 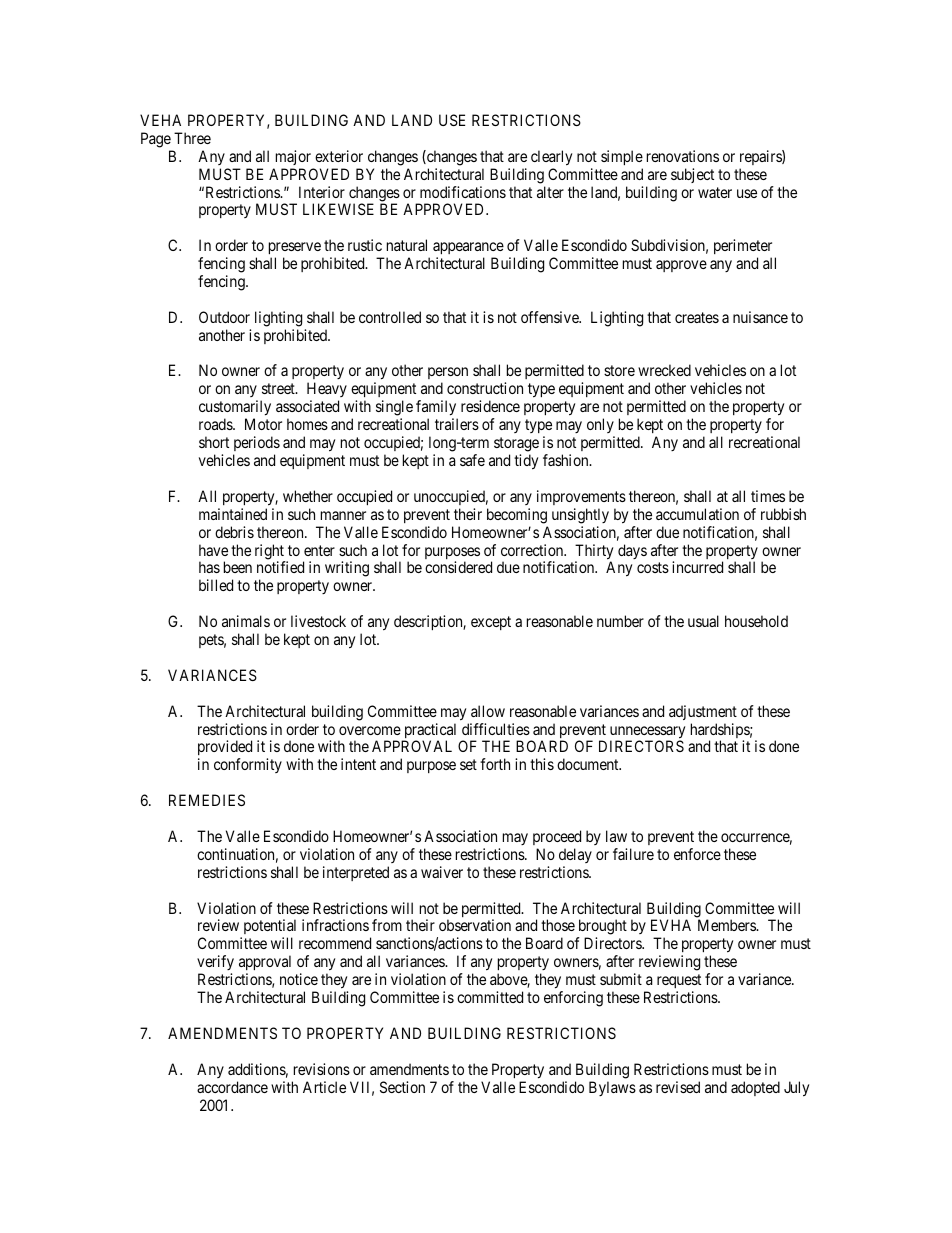 What do you see at coordinates (703, 621) in the screenshot?
I see `usual` at bounding box center [703, 621].
